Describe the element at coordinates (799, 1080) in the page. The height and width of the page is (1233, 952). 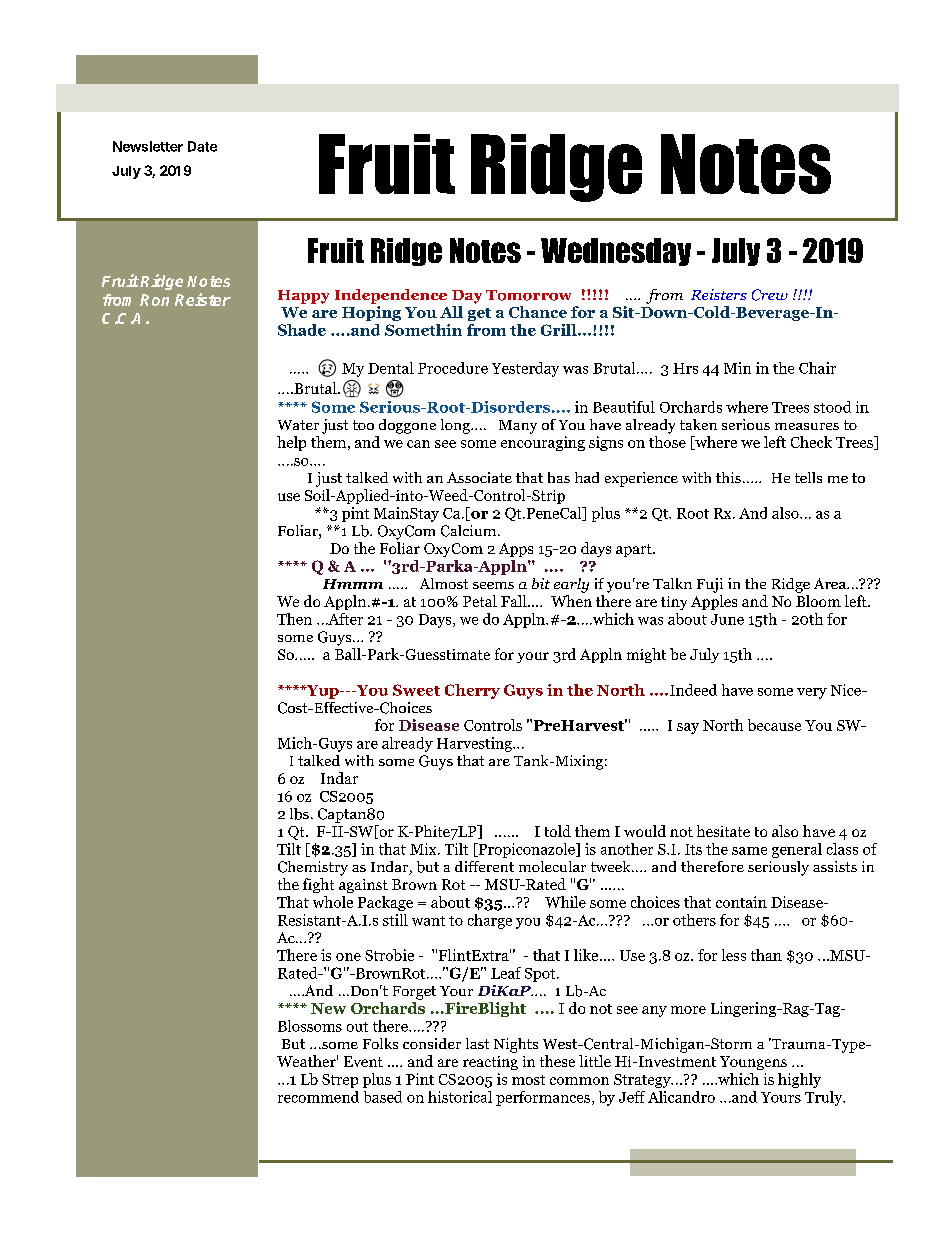
I see `highly` at that location.
